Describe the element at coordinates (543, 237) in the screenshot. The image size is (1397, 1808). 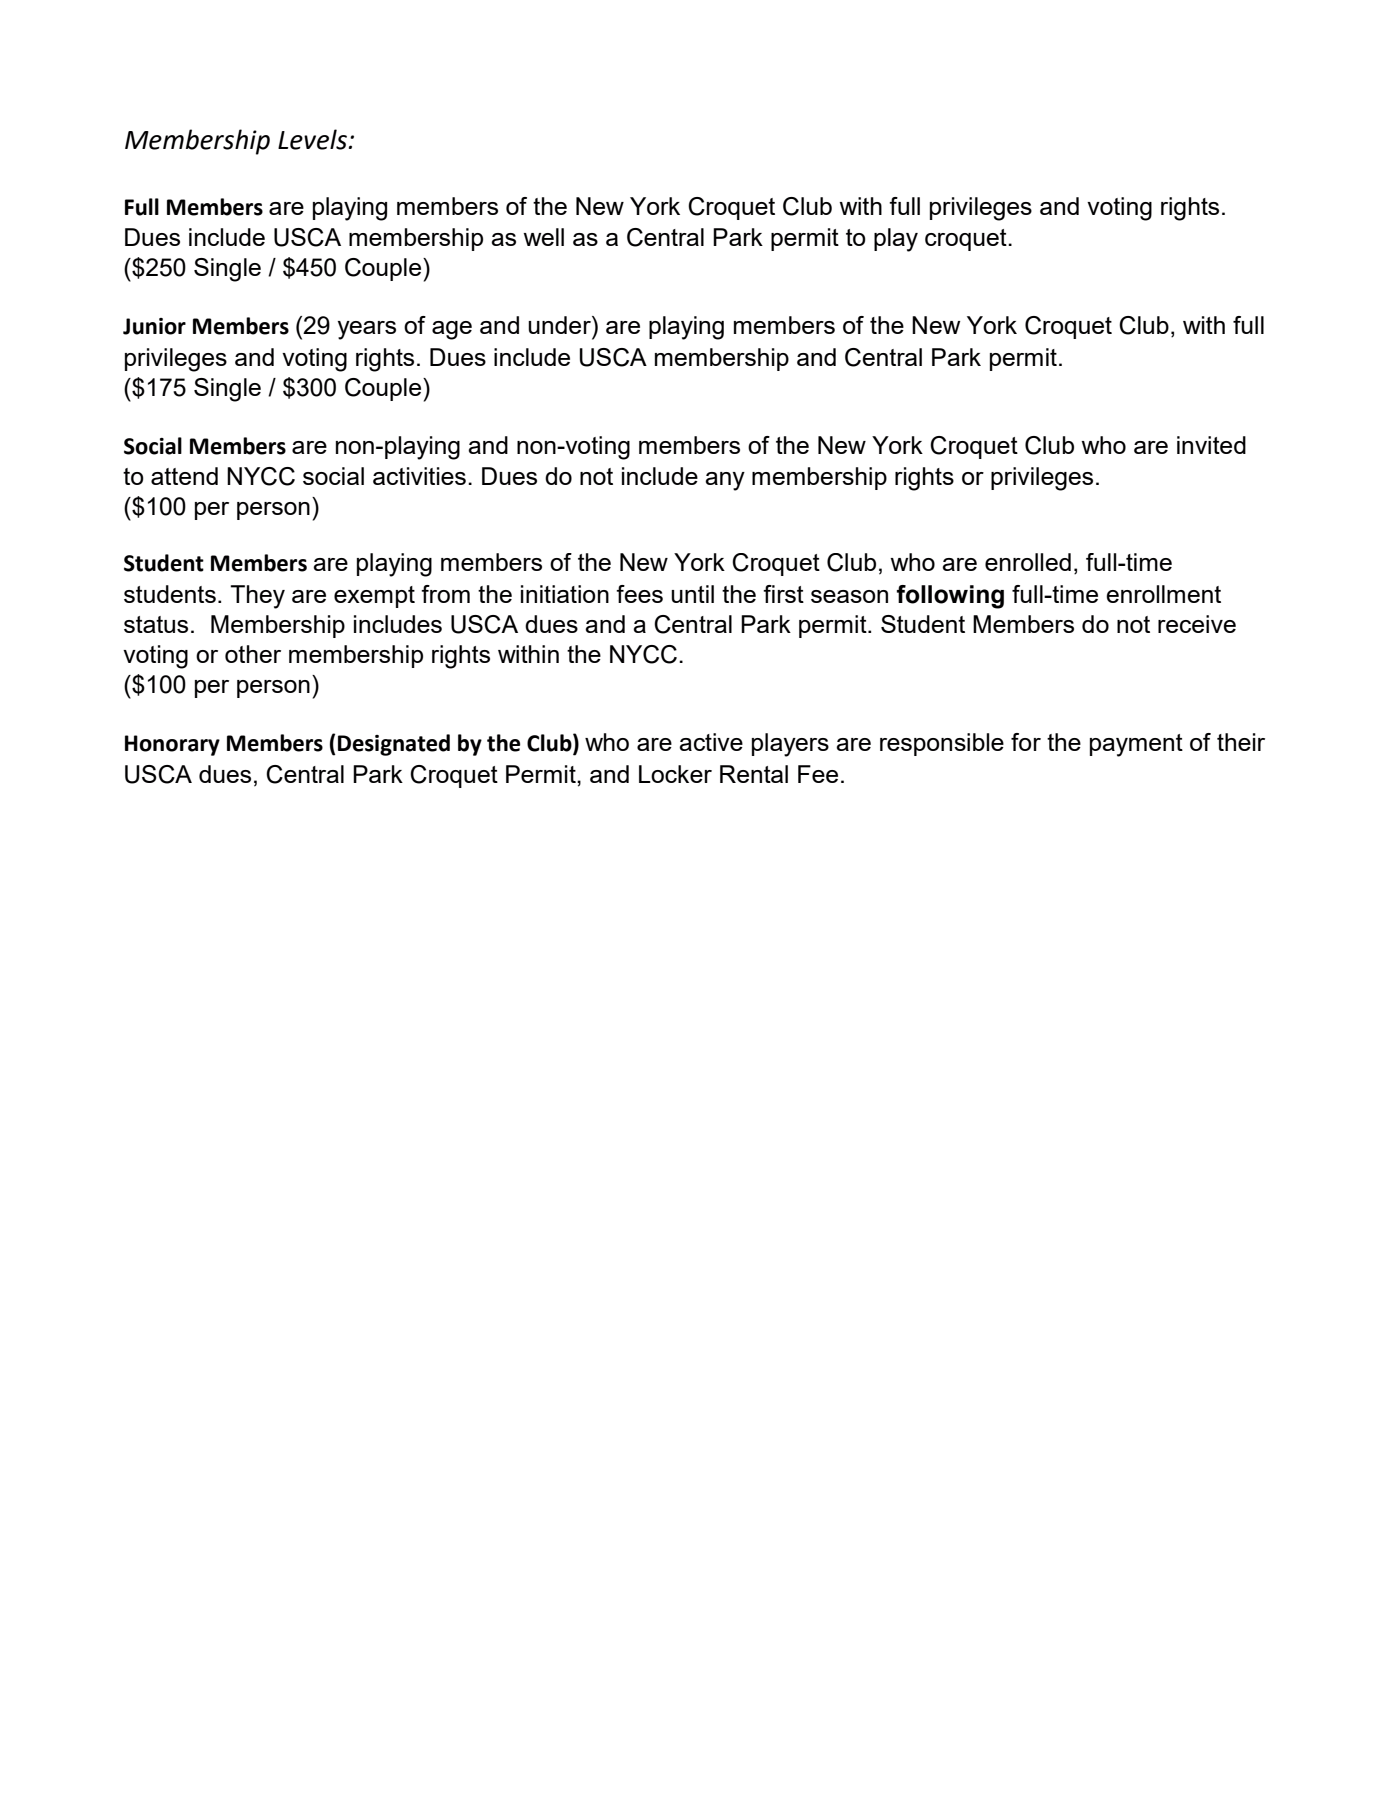
I see `well` at that location.
